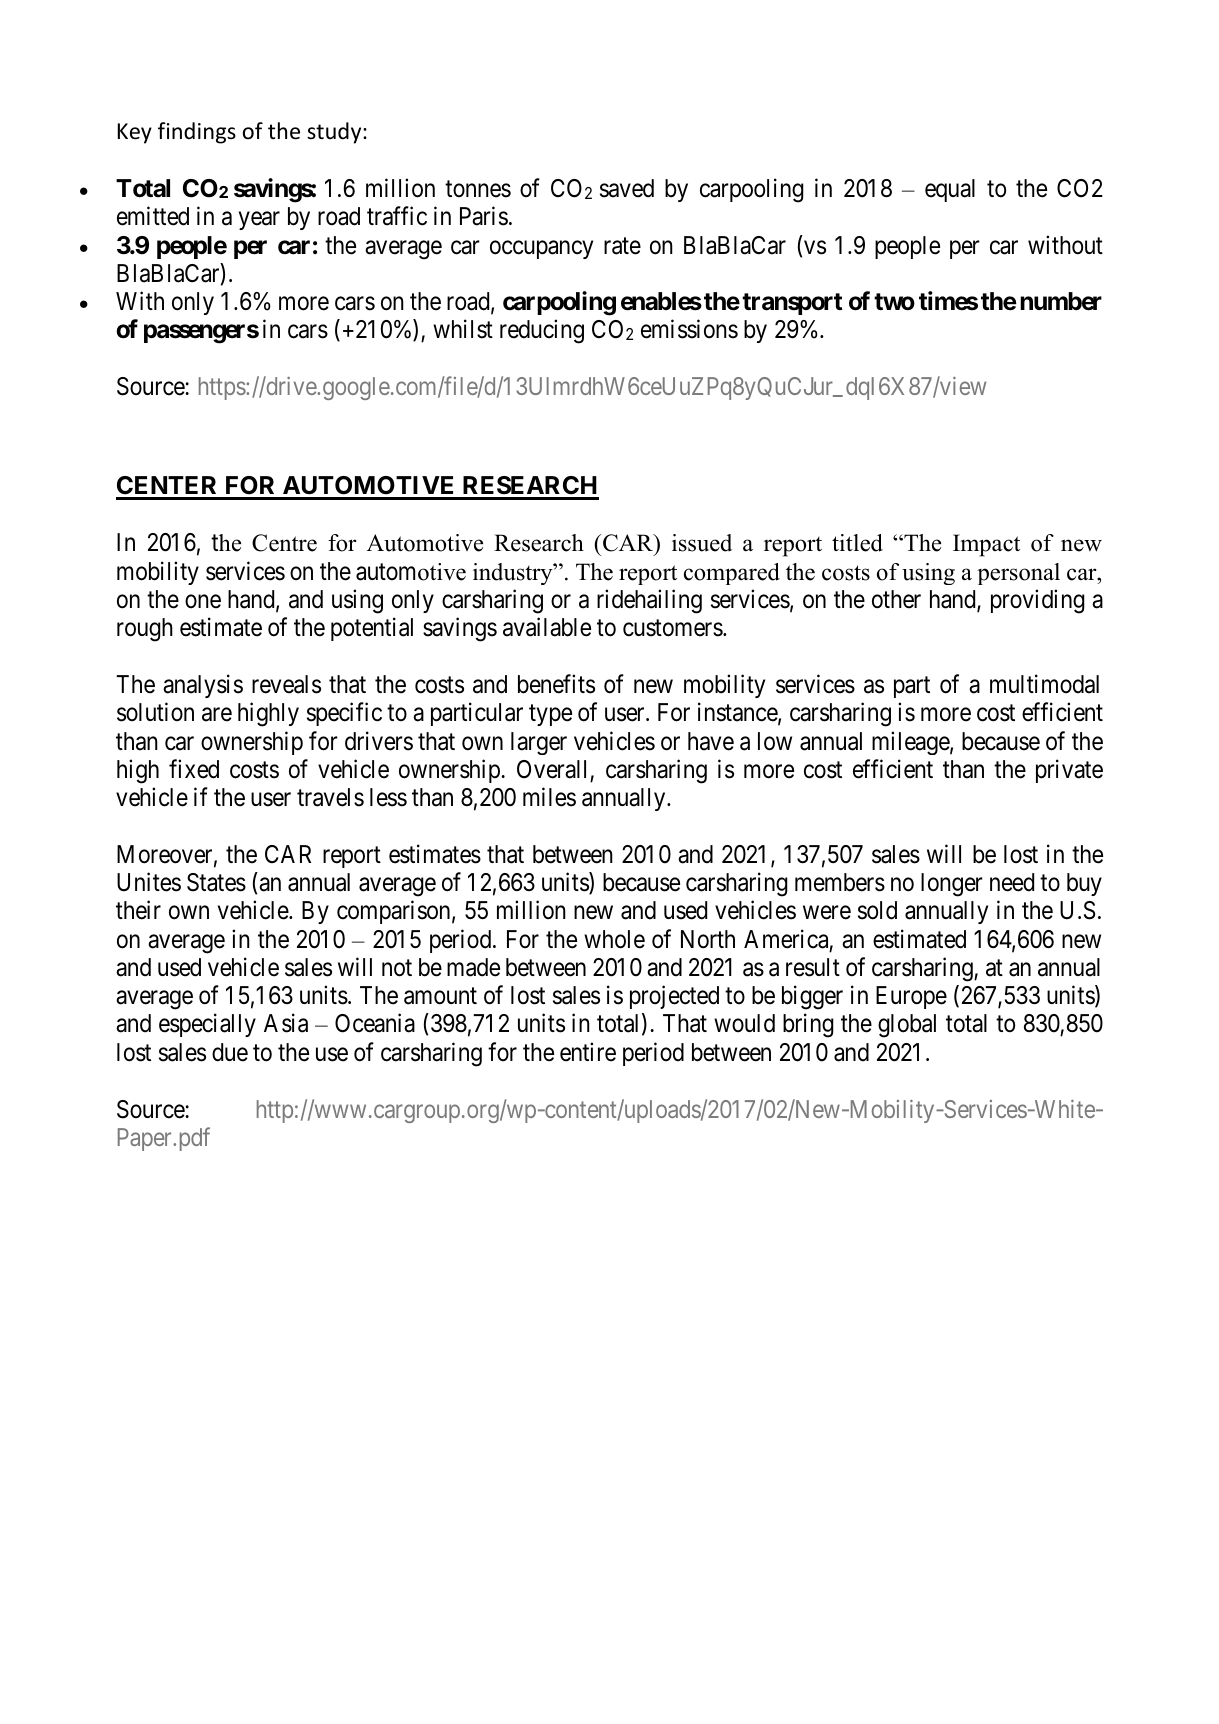 This screenshot has width=1219, height=1724. What do you see at coordinates (286, 1023) in the screenshot?
I see `Asia` at bounding box center [286, 1023].
